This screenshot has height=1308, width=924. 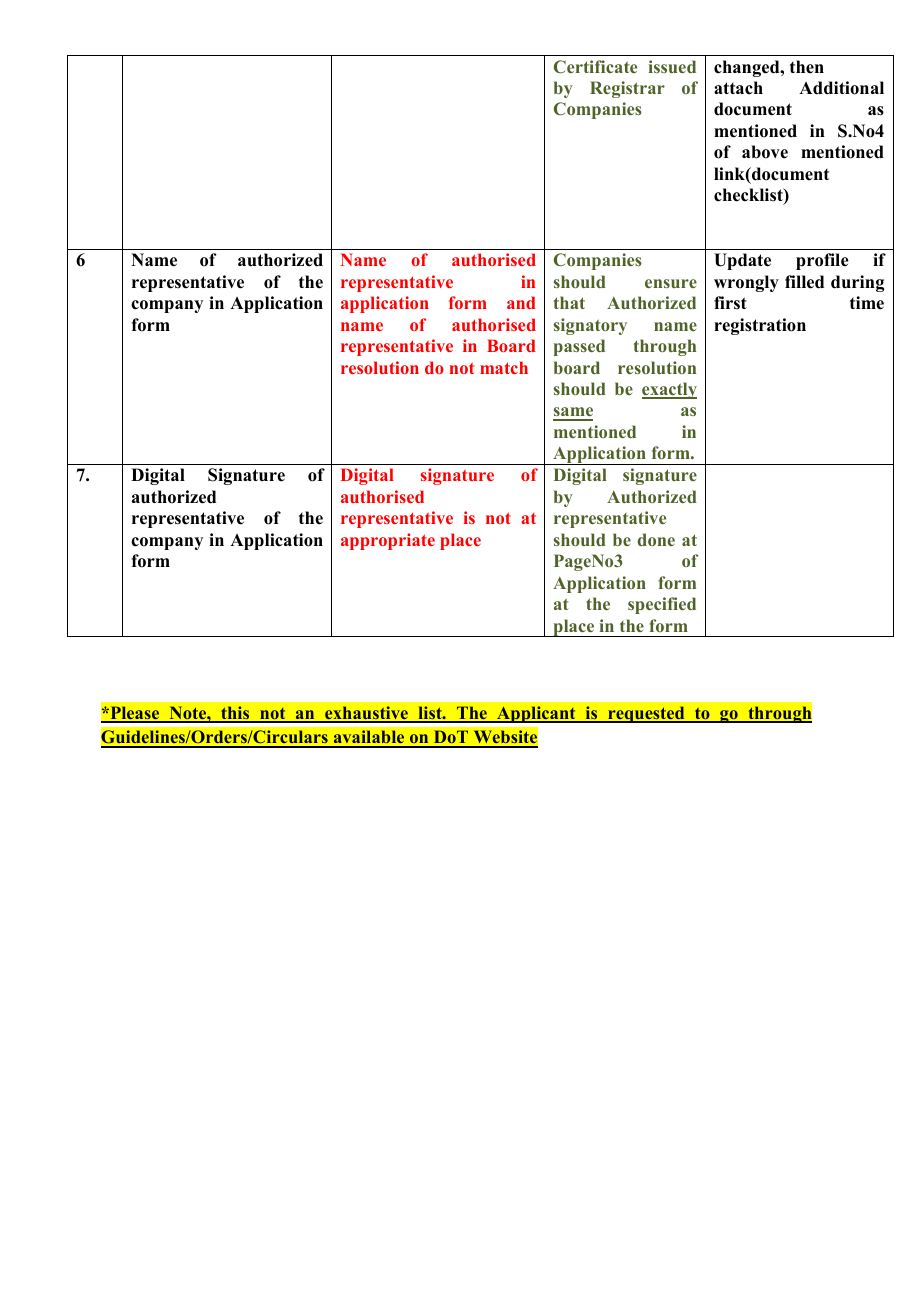 I want to click on specified, so click(x=662, y=605).
